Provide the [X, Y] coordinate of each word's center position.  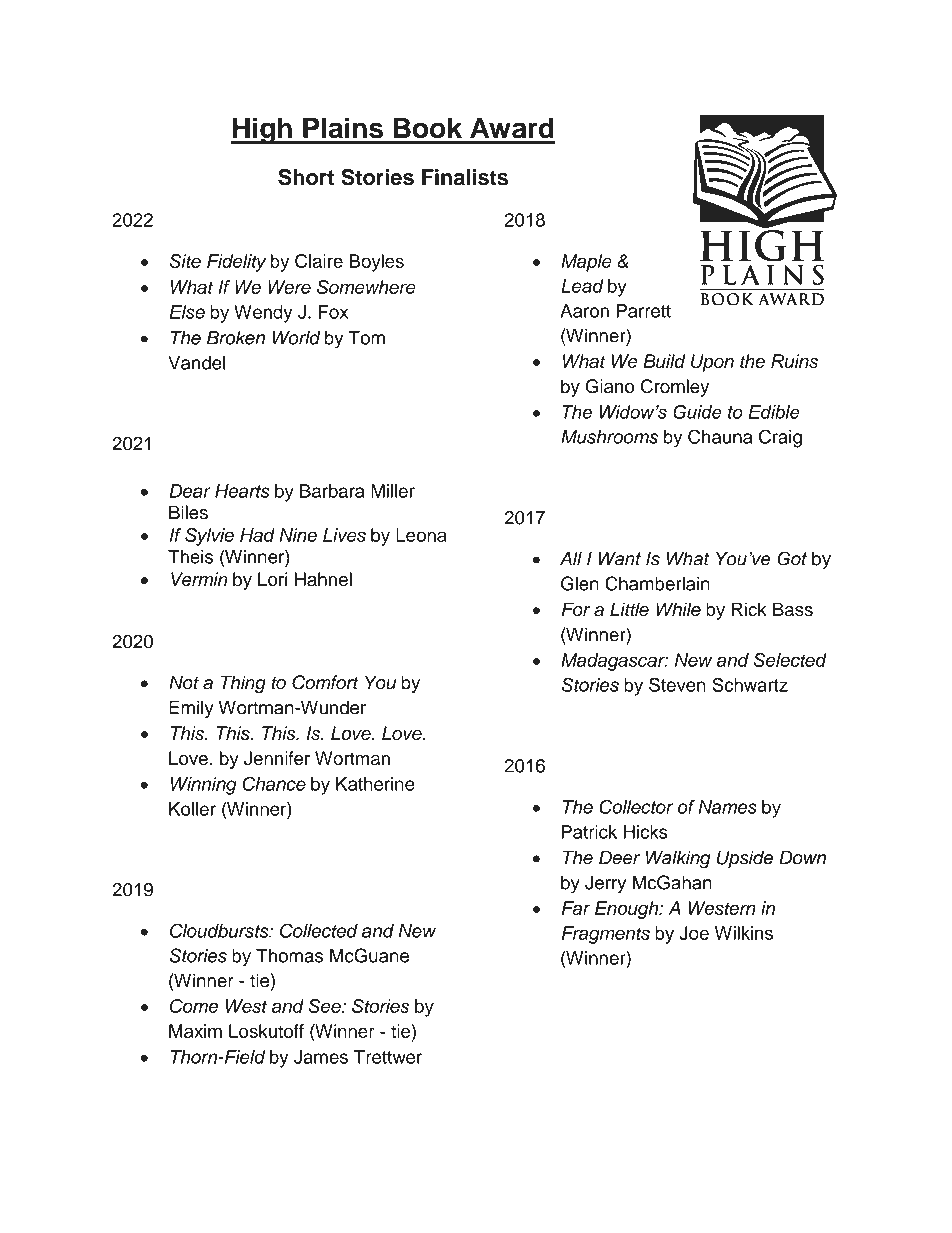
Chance [274, 783]
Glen [580, 583]
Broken [236, 338]
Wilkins [744, 933]
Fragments [606, 935]
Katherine [375, 784]
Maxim [195, 1031]
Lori [272, 579]
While [678, 609]
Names [728, 807]
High [262, 130]
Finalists [465, 177]
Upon [712, 363]
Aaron [584, 311]
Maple [586, 263]
